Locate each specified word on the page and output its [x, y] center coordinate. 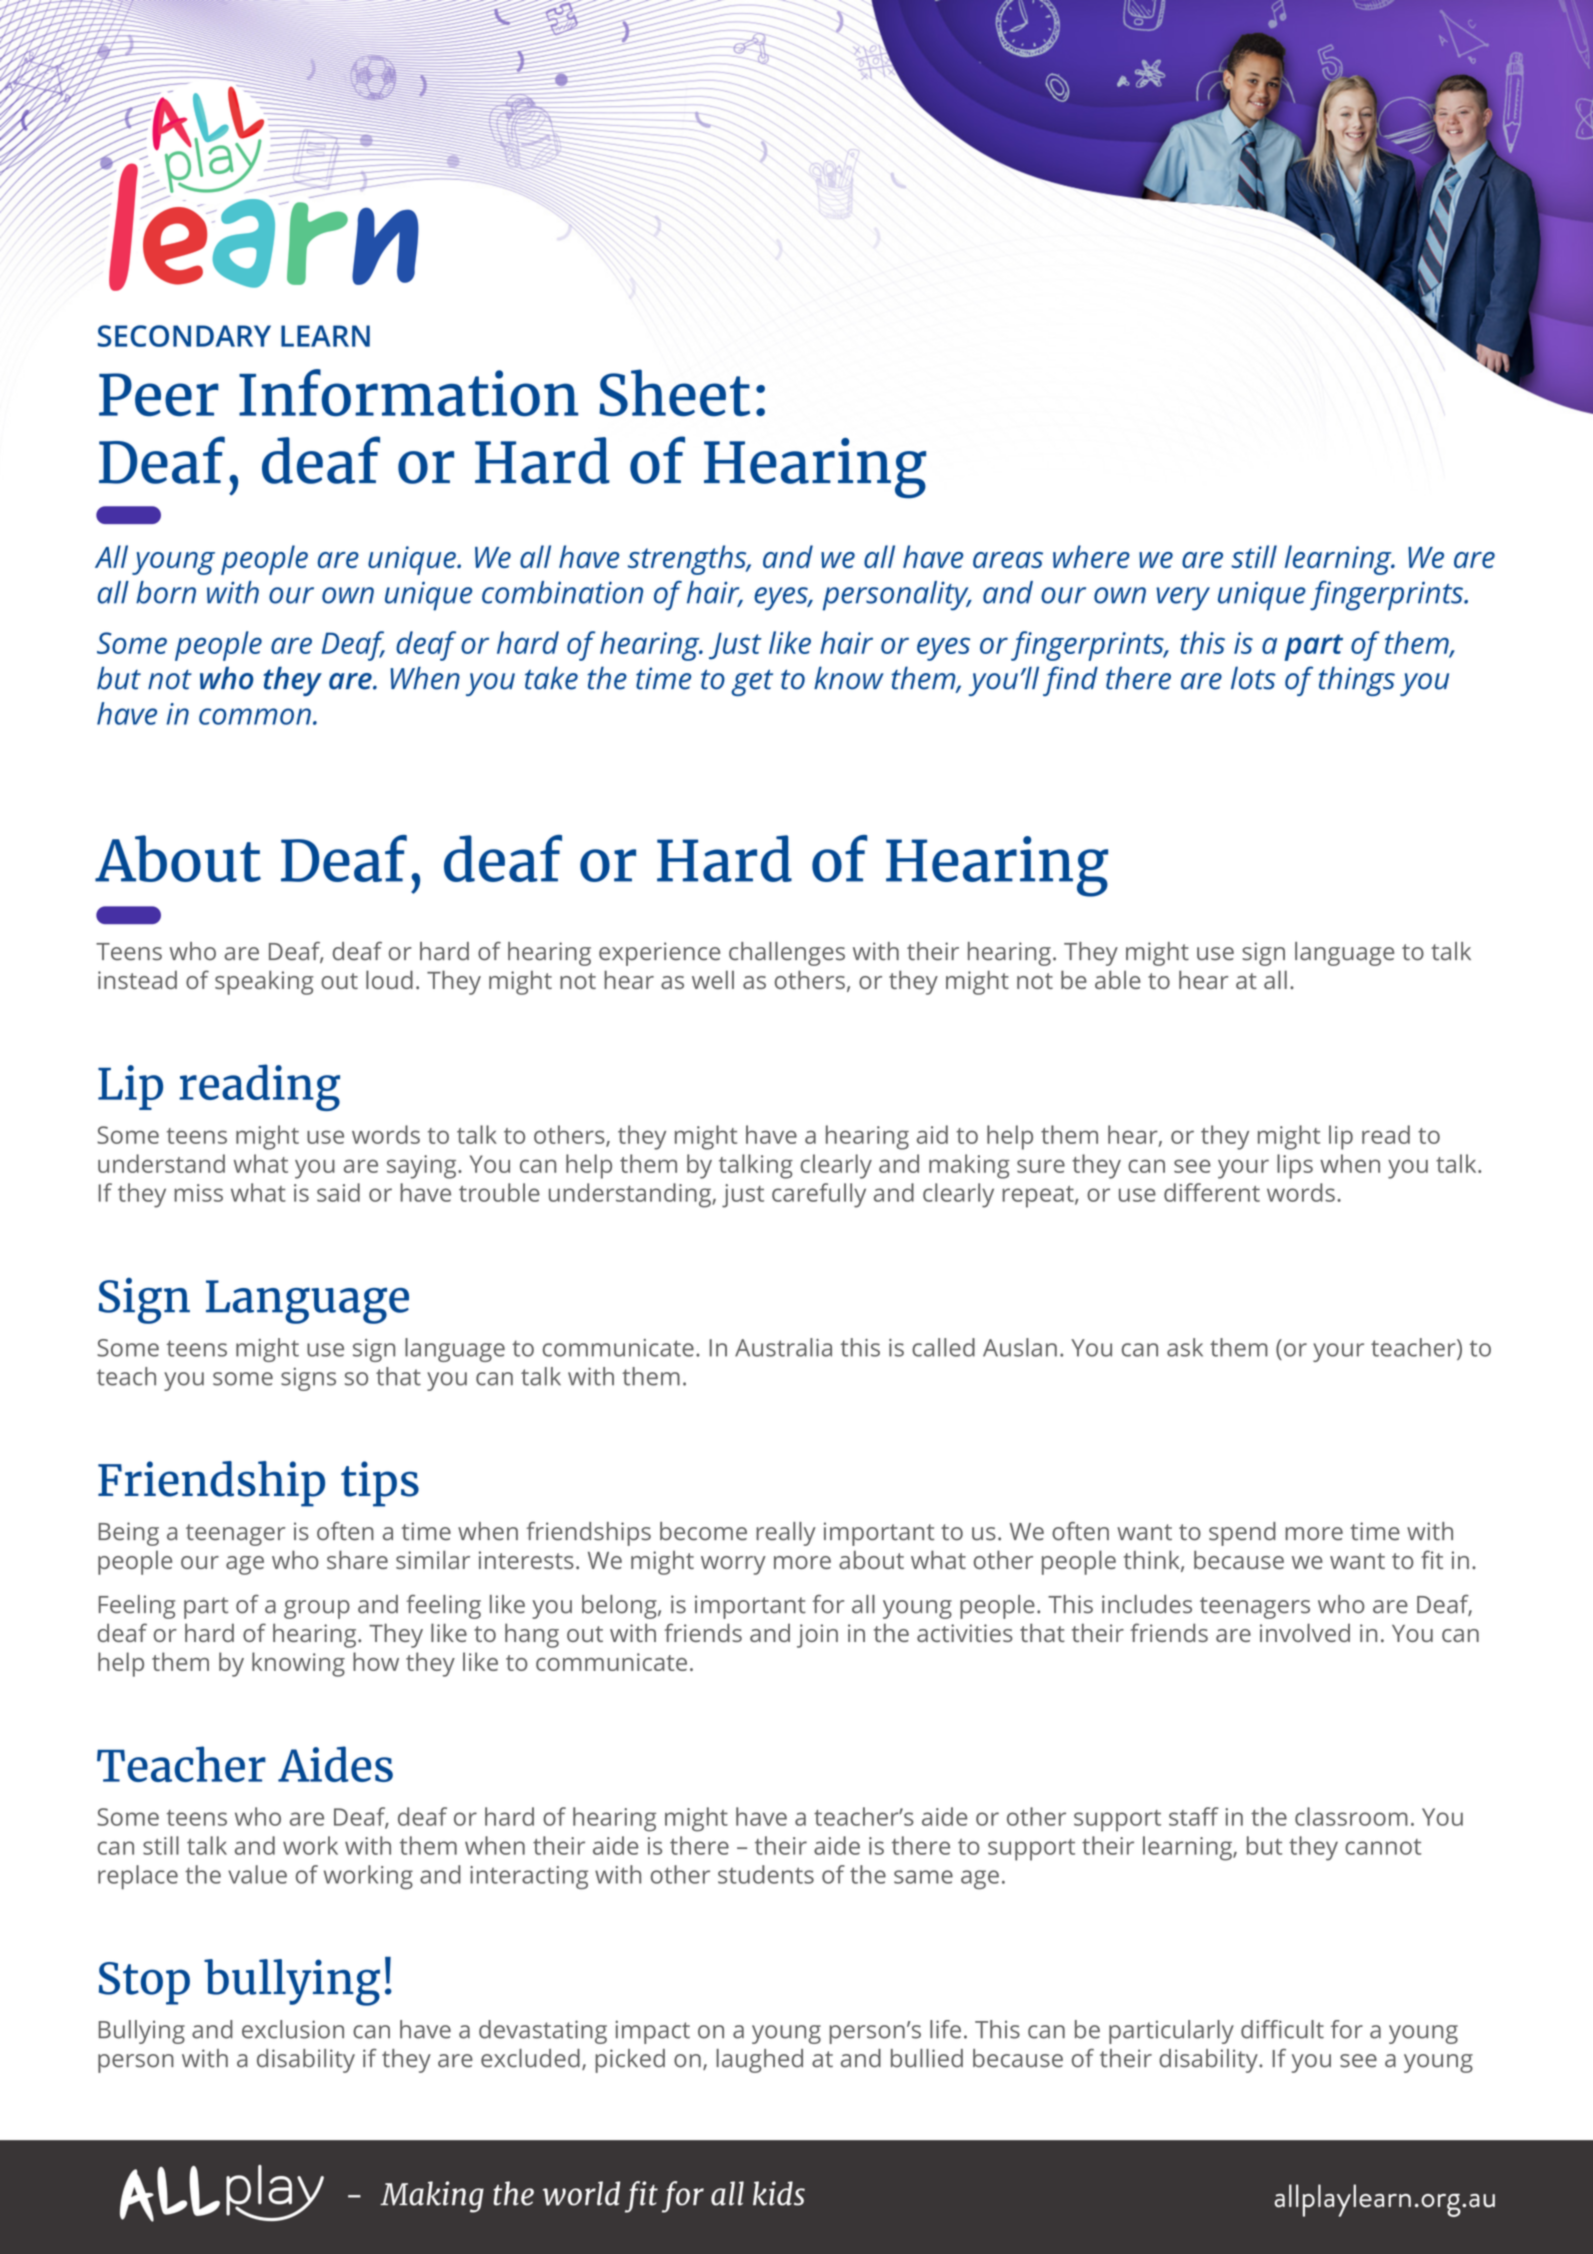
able [1118, 979]
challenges [787, 954]
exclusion [293, 2029]
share [357, 1559]
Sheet [674, 393]
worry [733, 1565]
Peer [159, 395]
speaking [264, 982]
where [1091, 556]
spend [1242, 1534]
